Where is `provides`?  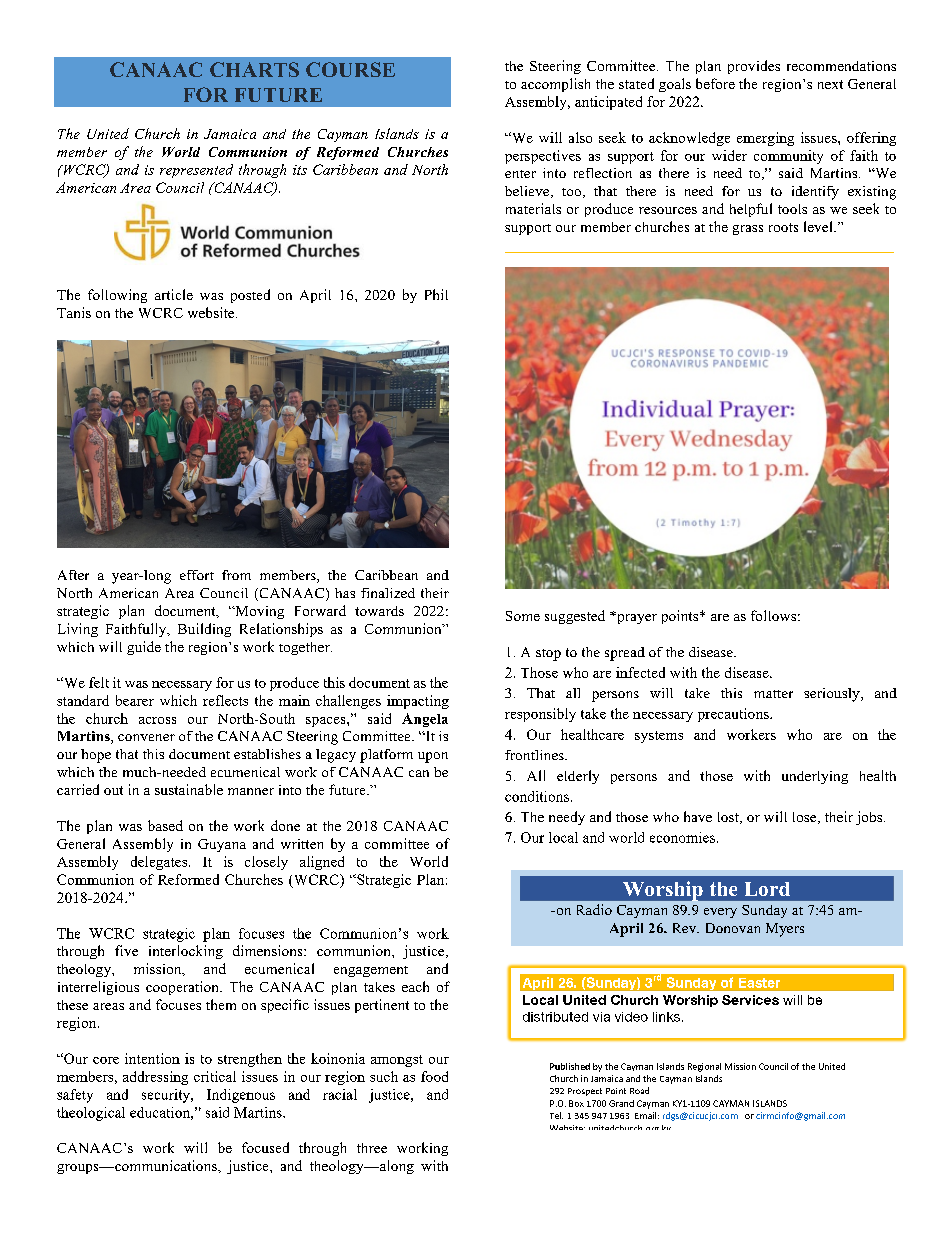
provides is located at coordinates (754, 67).
